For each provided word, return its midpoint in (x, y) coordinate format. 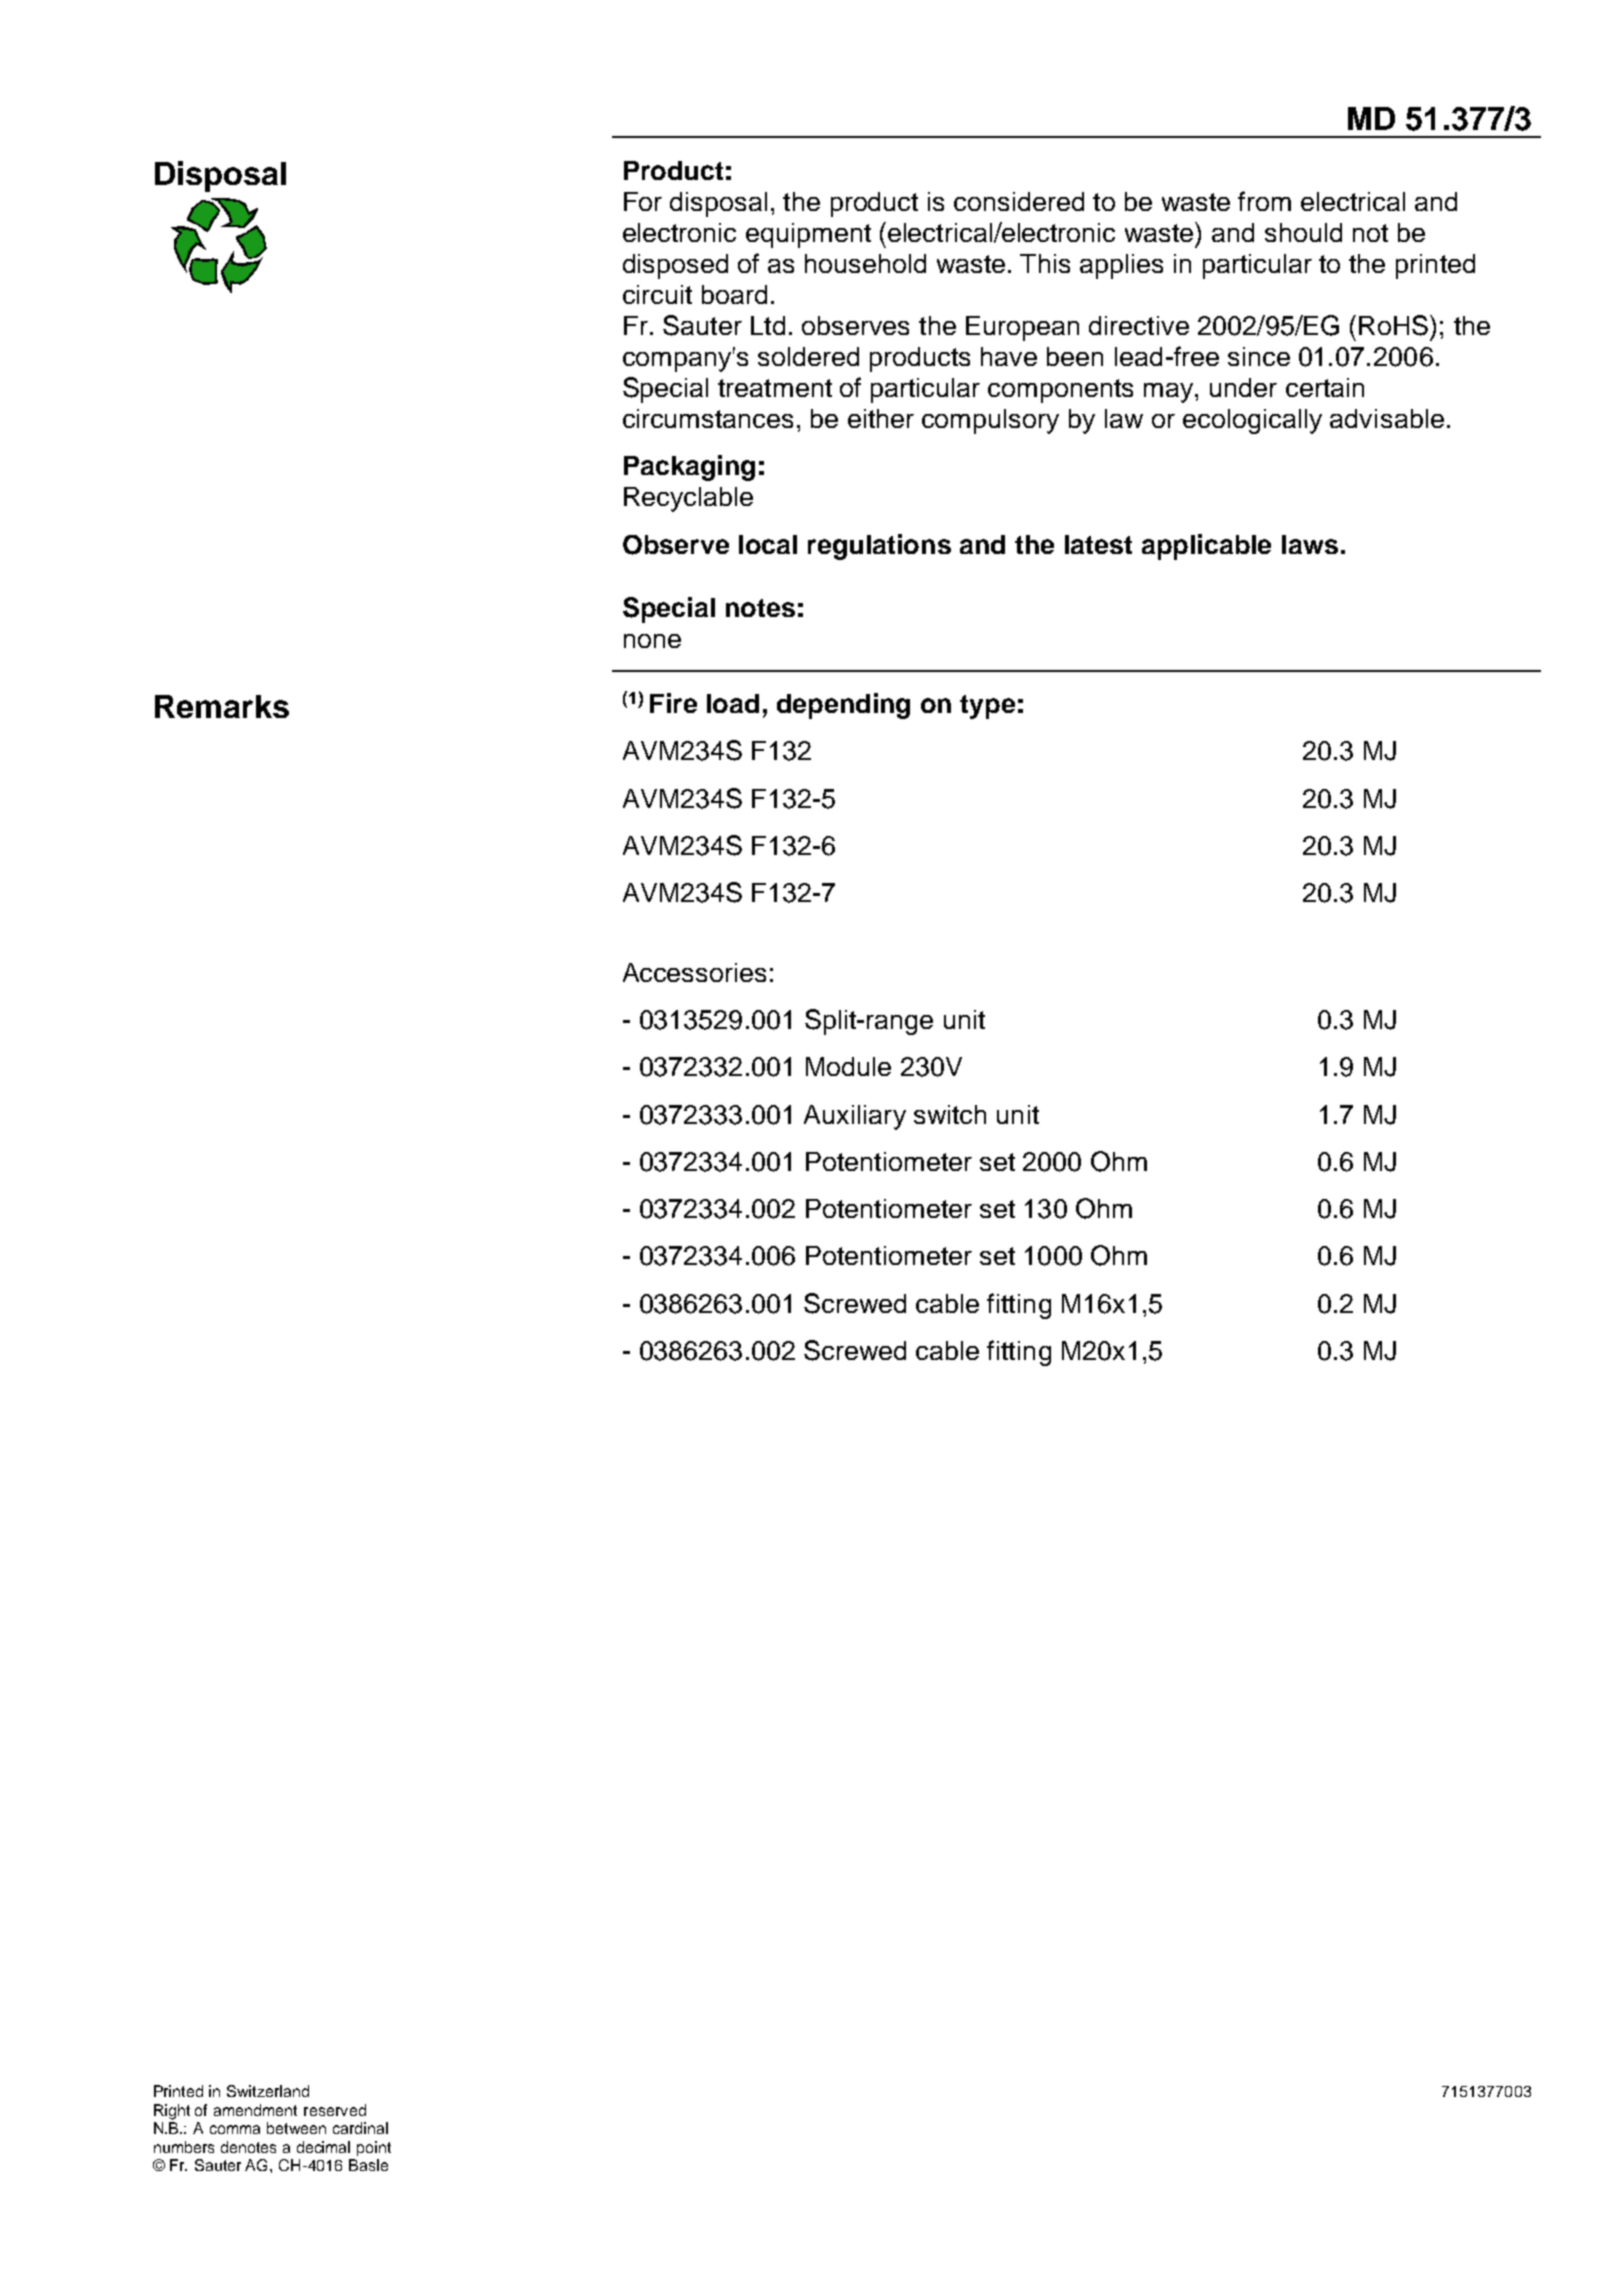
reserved (335, 2110)
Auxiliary (855, 1117)
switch (950, 1114)
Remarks (222, 706)
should (1303, 232)
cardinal (360, 2128)
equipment (808, 235)
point (374, 2148)
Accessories (694, 972)
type (987, 707)
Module (848, 1066)
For (643, 201)
